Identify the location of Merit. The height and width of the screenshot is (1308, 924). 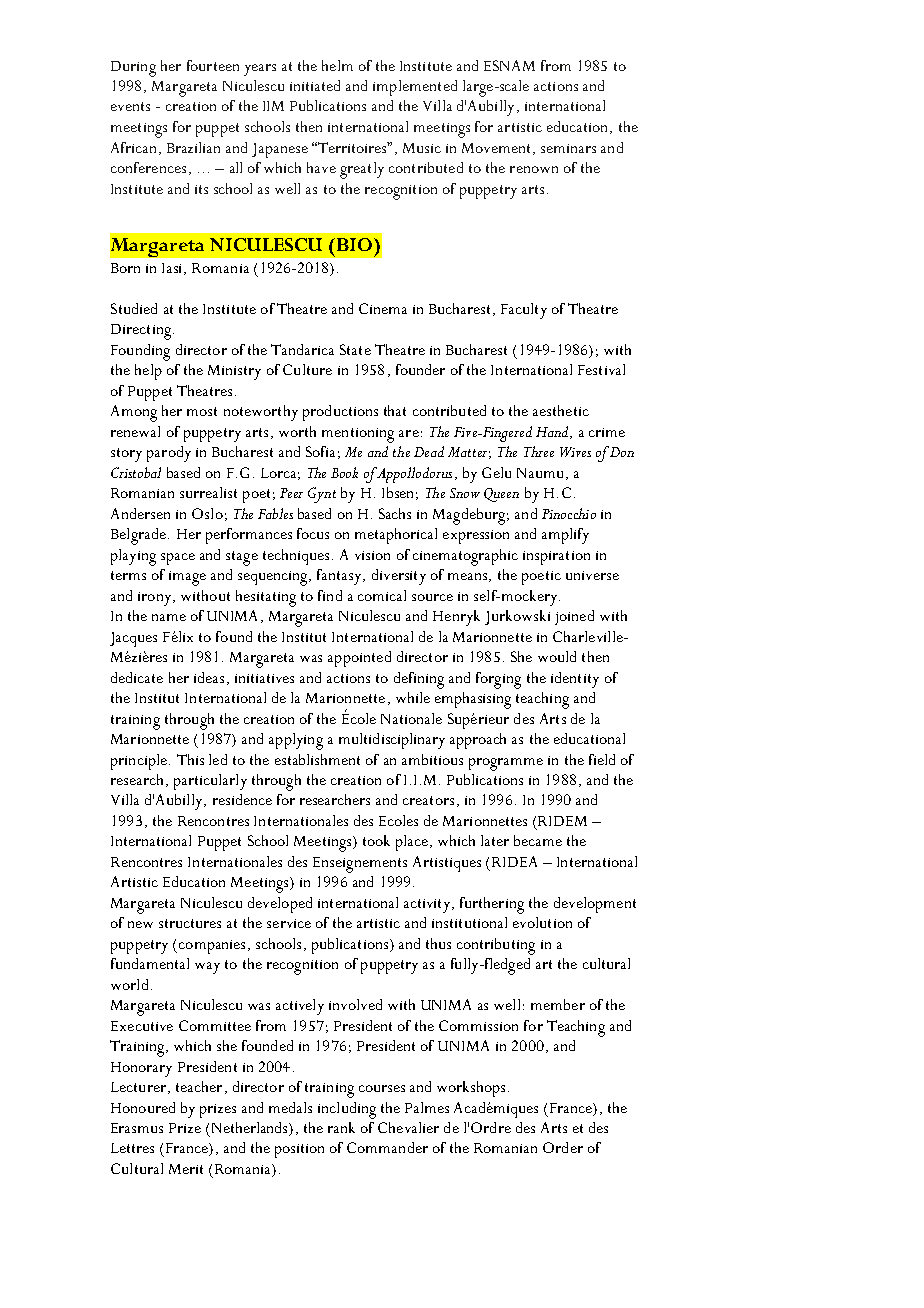
(186, 1169).
